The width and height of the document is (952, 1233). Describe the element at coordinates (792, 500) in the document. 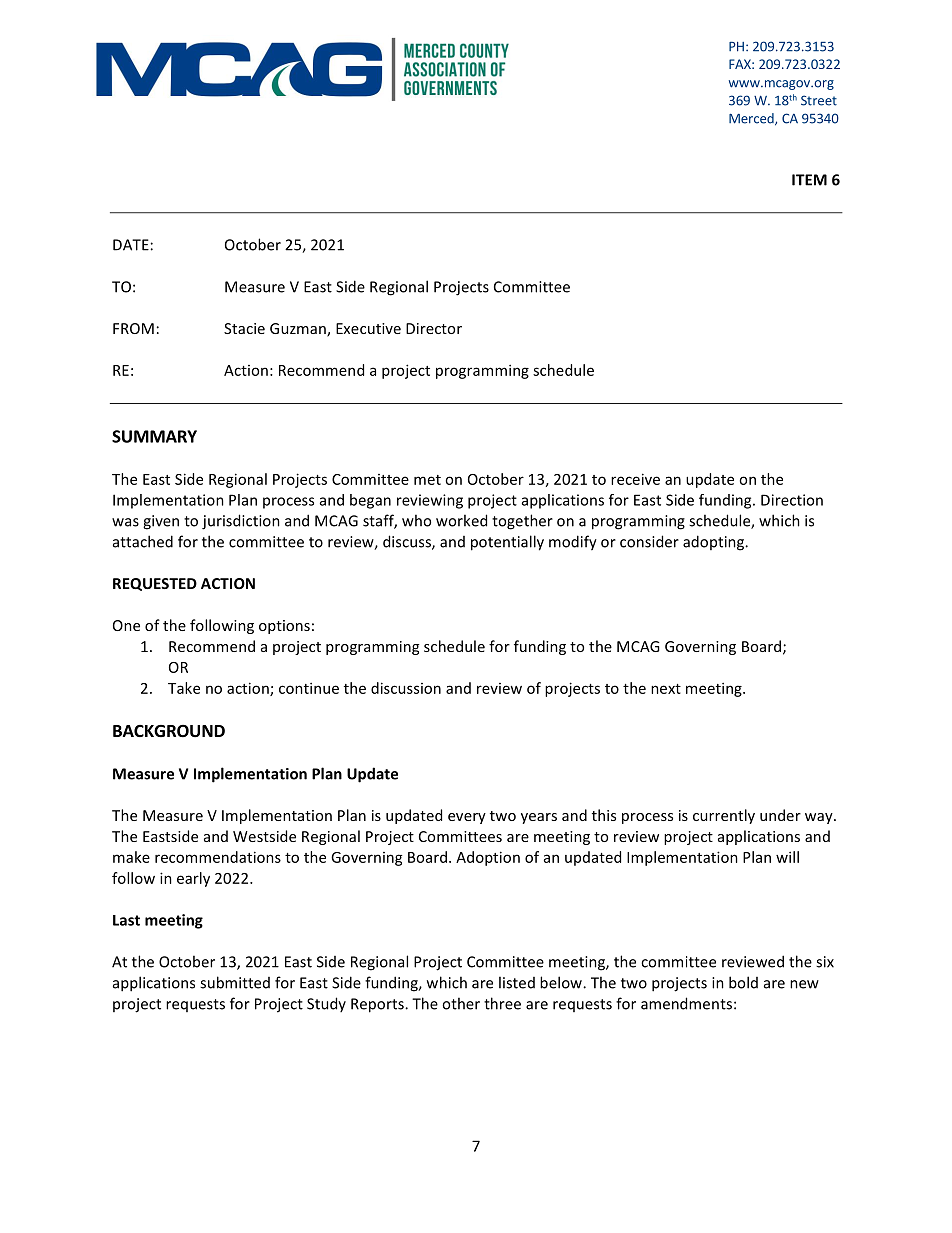

I see `Direction` at that location.
